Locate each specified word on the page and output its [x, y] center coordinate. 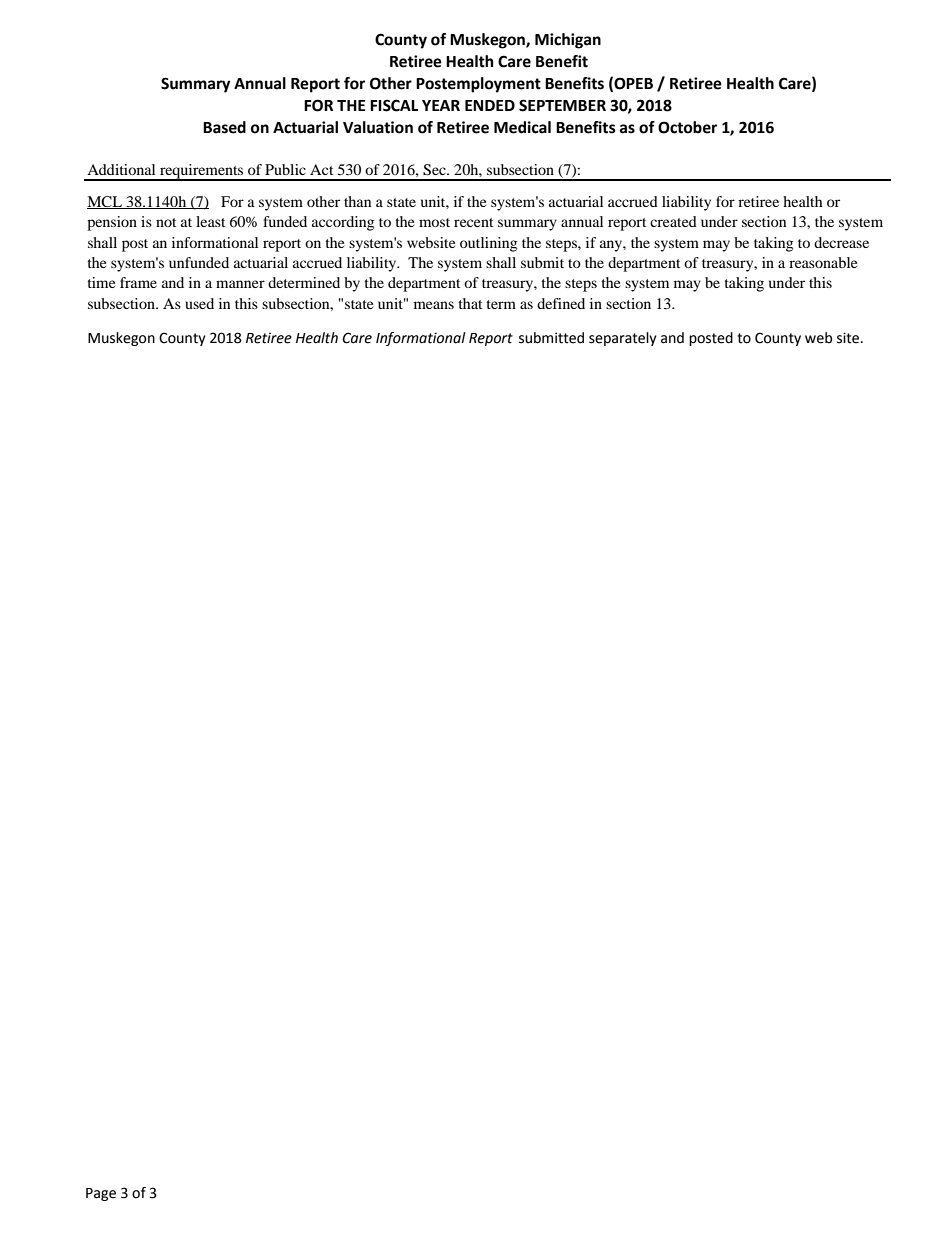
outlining [488, 244]
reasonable [823, 262]
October [687, 127]
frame [138, 282]
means [434, 305]
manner [240, 284]
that [470, 303]
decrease [841, 242]
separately [623, 339]
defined [561, 303]
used [199, 303]
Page [101, 1194]
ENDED [490, 105]
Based [224, 127]
